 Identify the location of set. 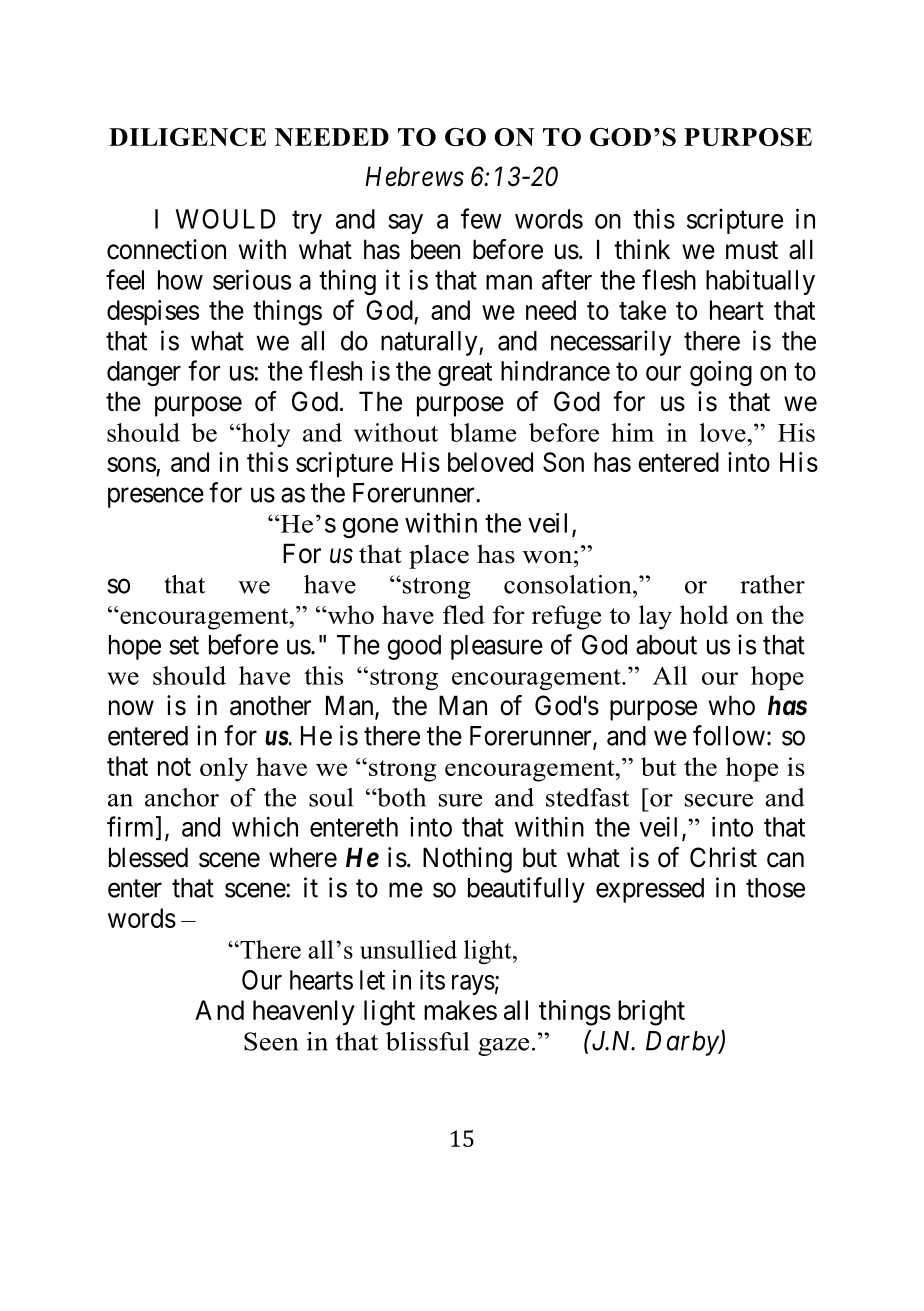
(184, 645).
